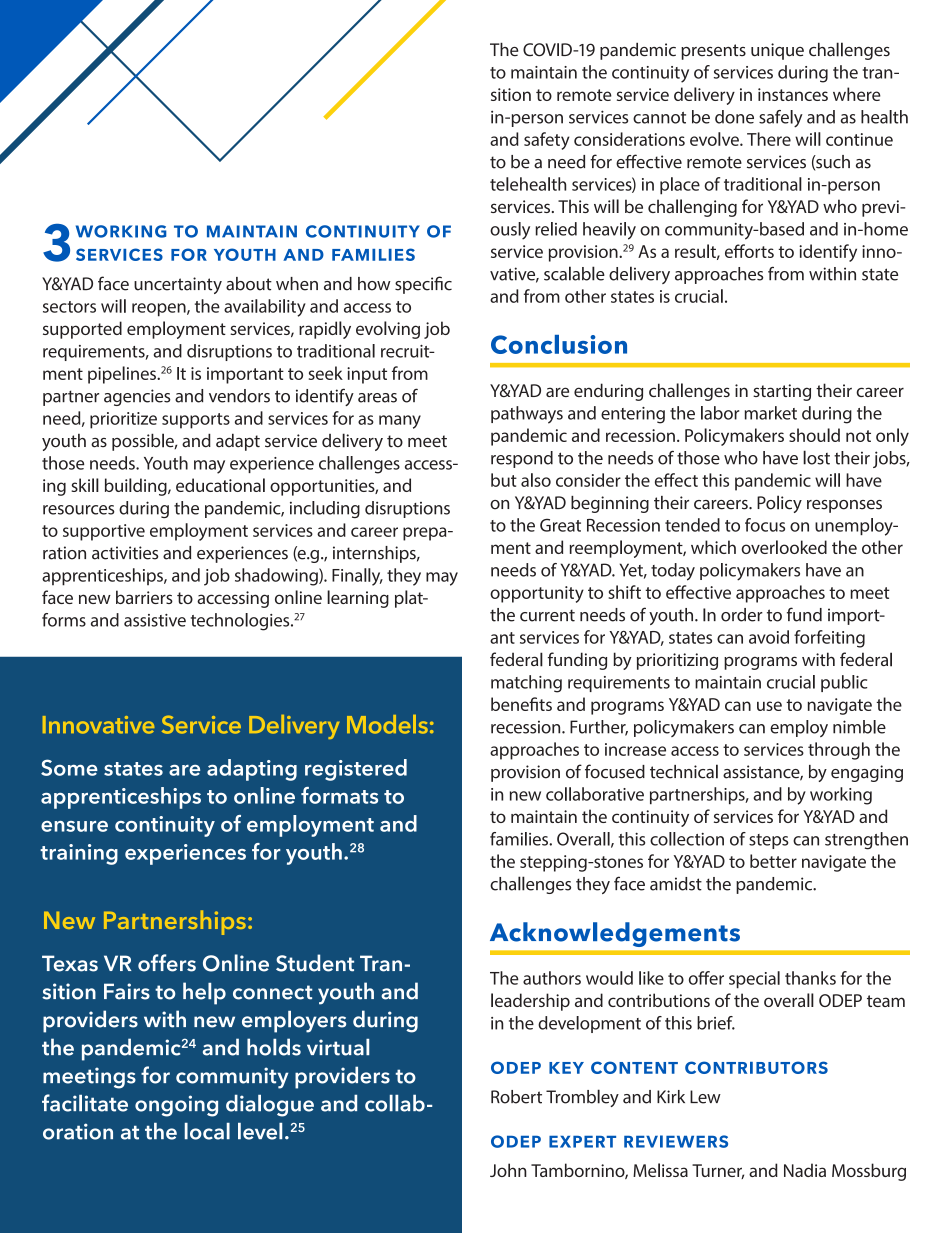  What do you see at coordinates (178, 285) in the document?
I see `uncertainty` at bounding box center [178, 285].
